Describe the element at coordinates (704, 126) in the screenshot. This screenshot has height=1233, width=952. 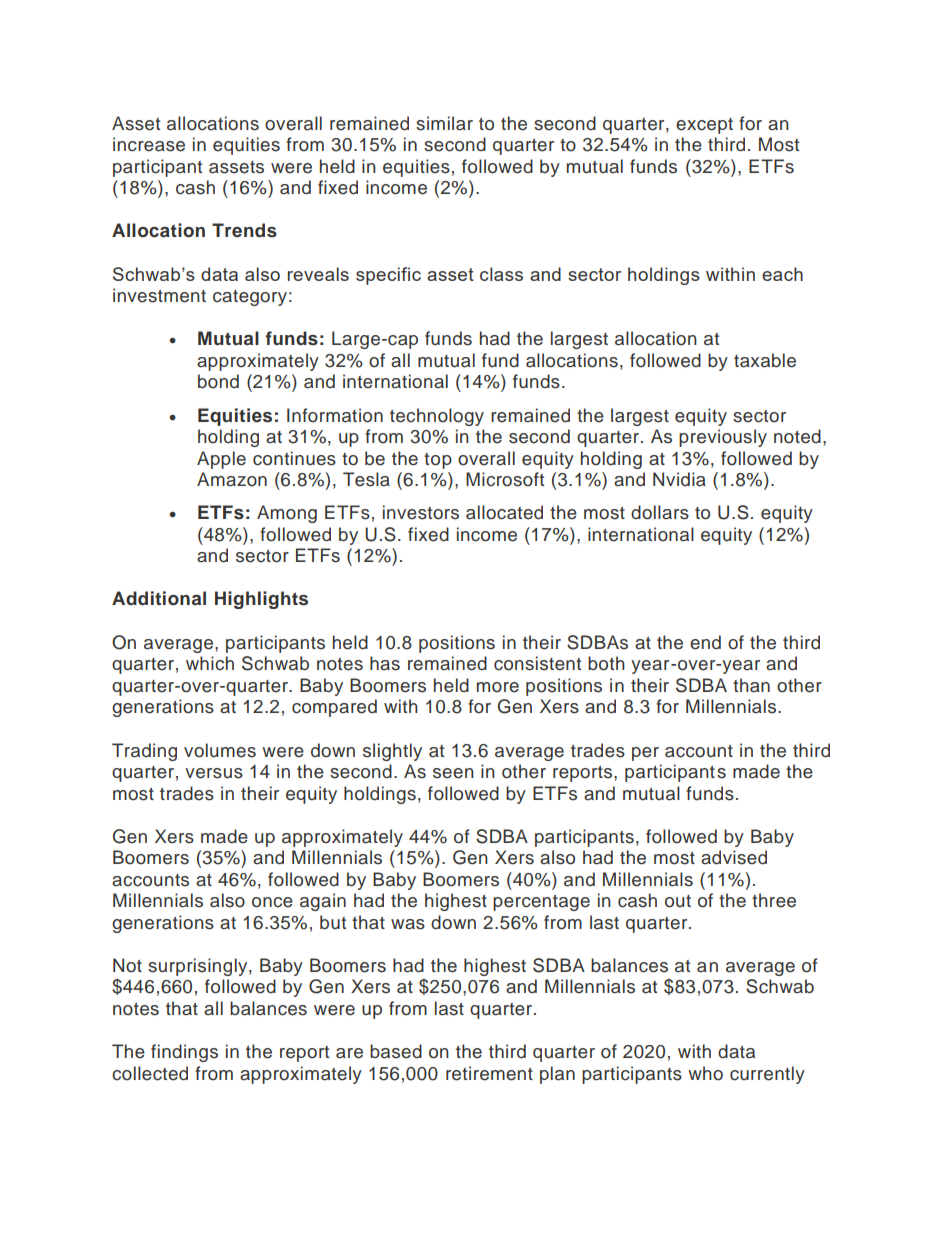
I see `except` at that location.
